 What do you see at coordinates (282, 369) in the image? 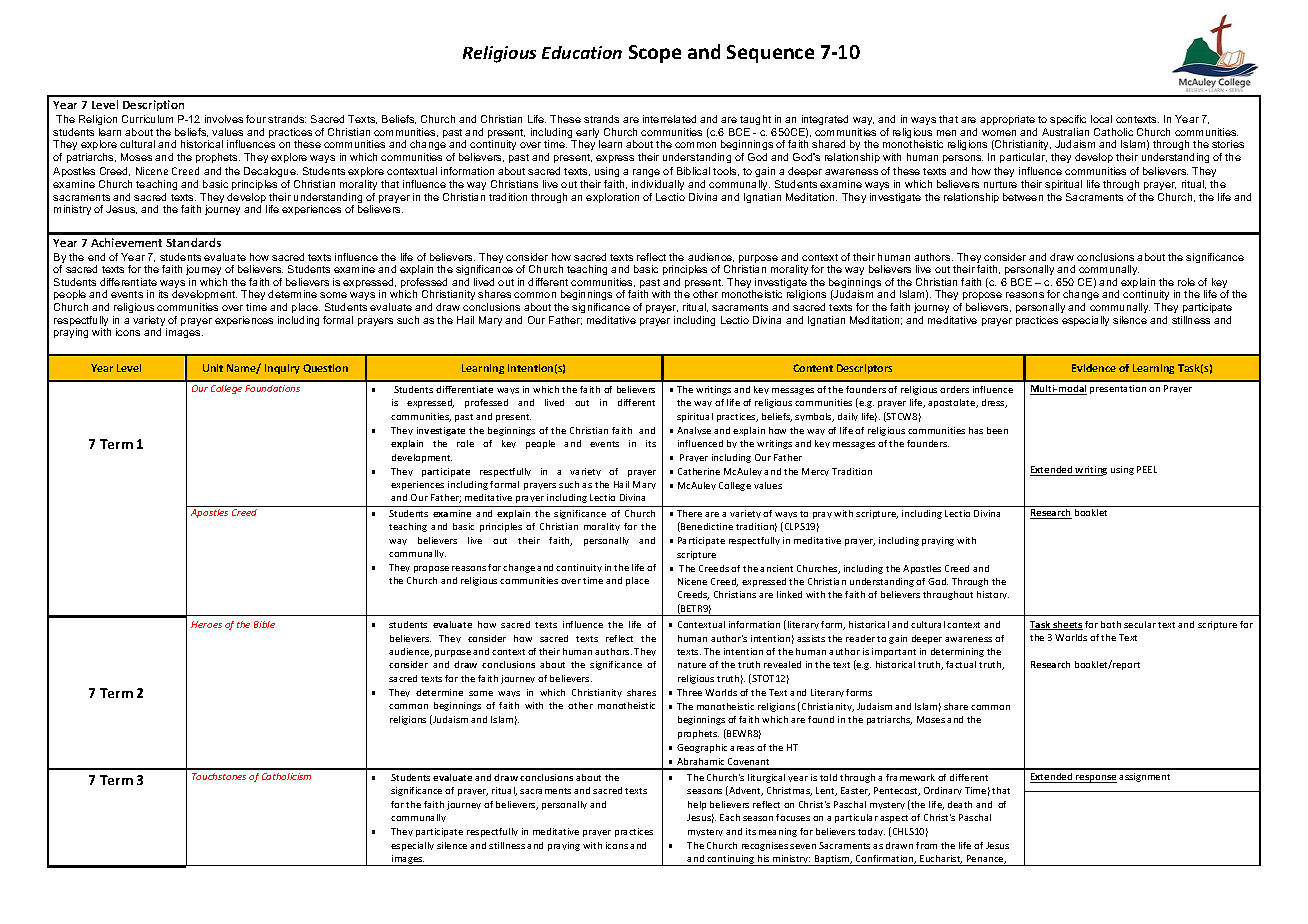
I see `Inquiry` at bounding box center [282, 369].
